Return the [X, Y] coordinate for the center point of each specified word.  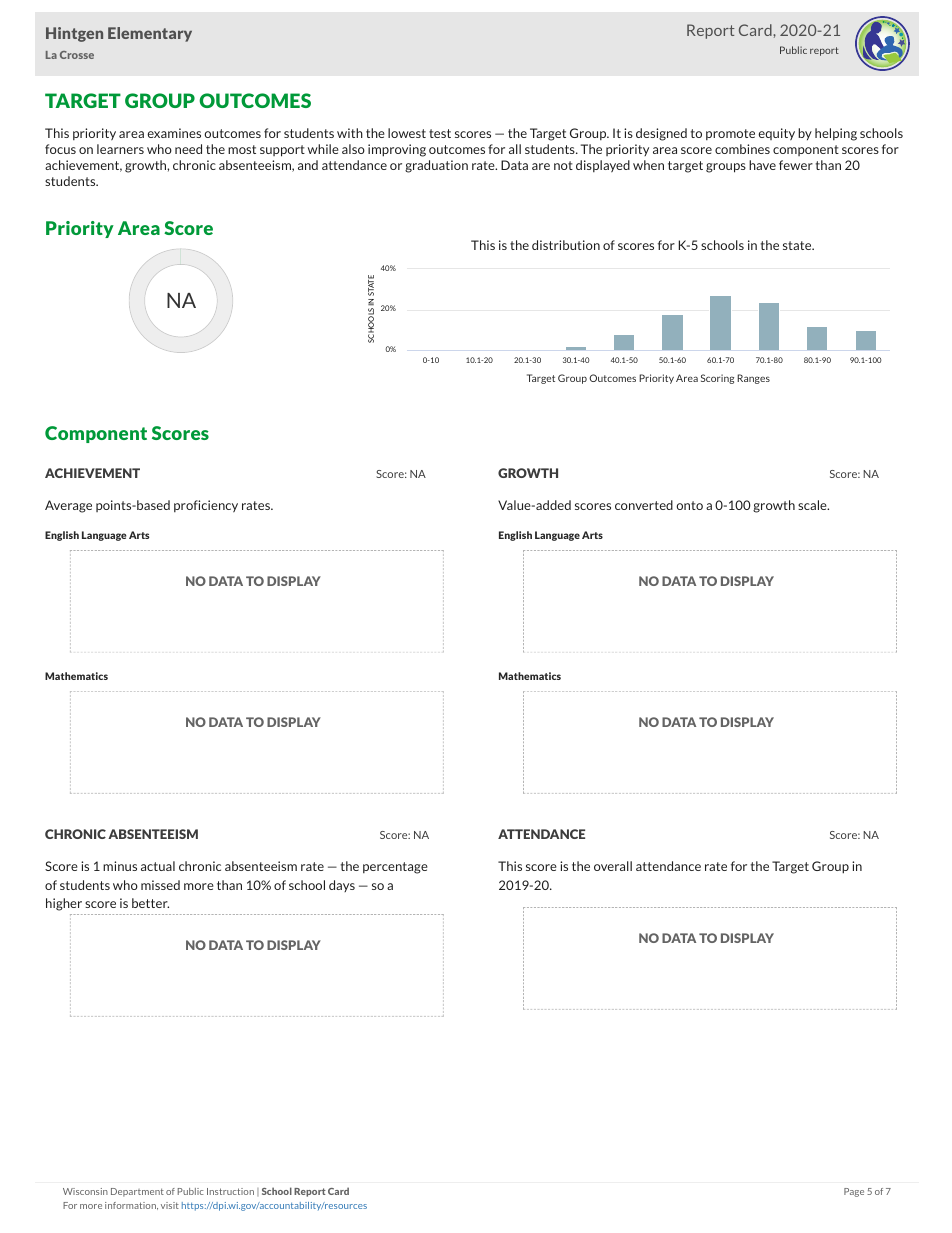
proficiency [206, 506]
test [440, 133]
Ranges [753, 379]
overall [613, 866]
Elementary [150, 34]
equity [776, 134]
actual [158, 866]
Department [137, 1192]
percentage [395, 868]
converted [644, 505]
